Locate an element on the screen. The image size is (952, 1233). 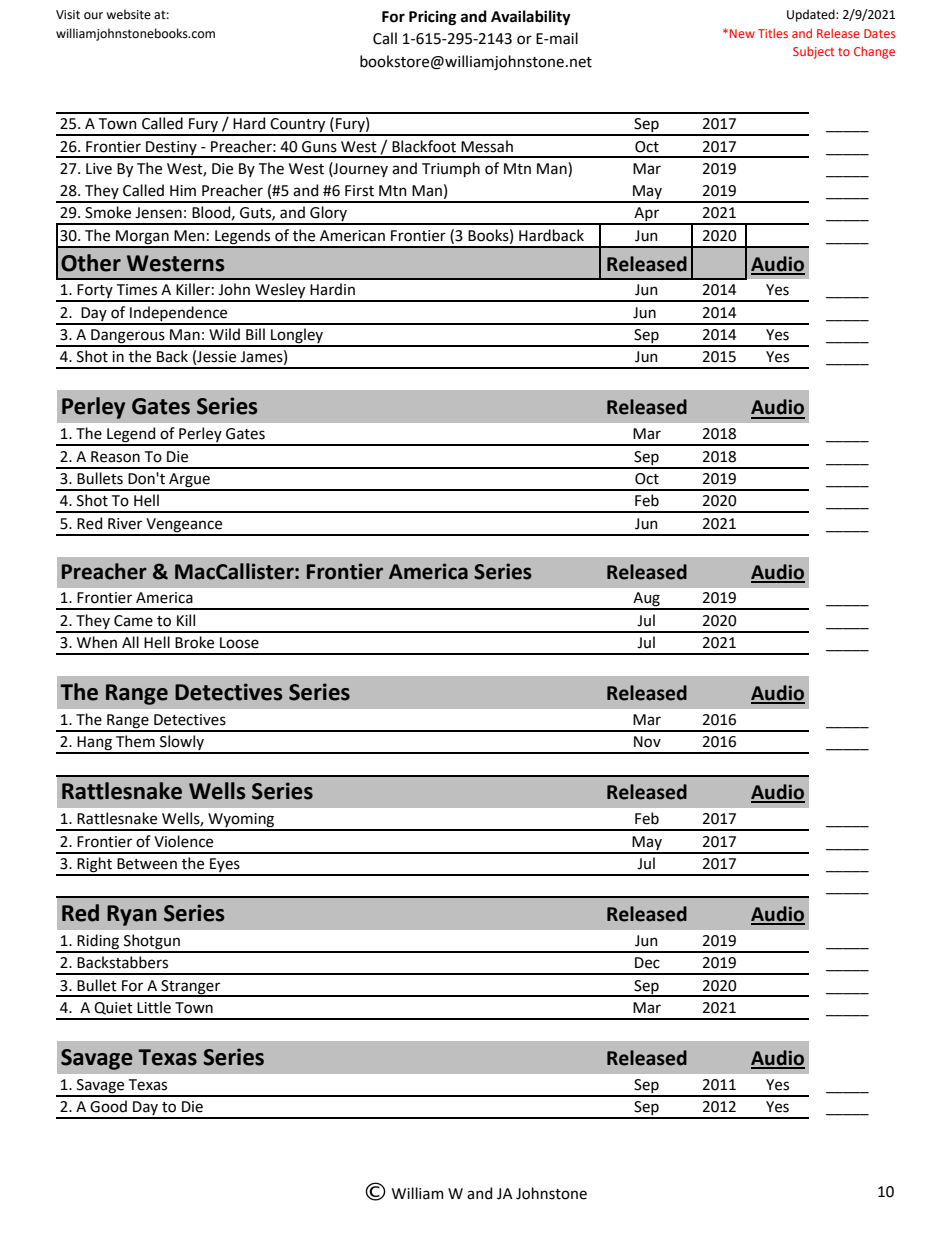
website is located at coordinates (128, 14).
